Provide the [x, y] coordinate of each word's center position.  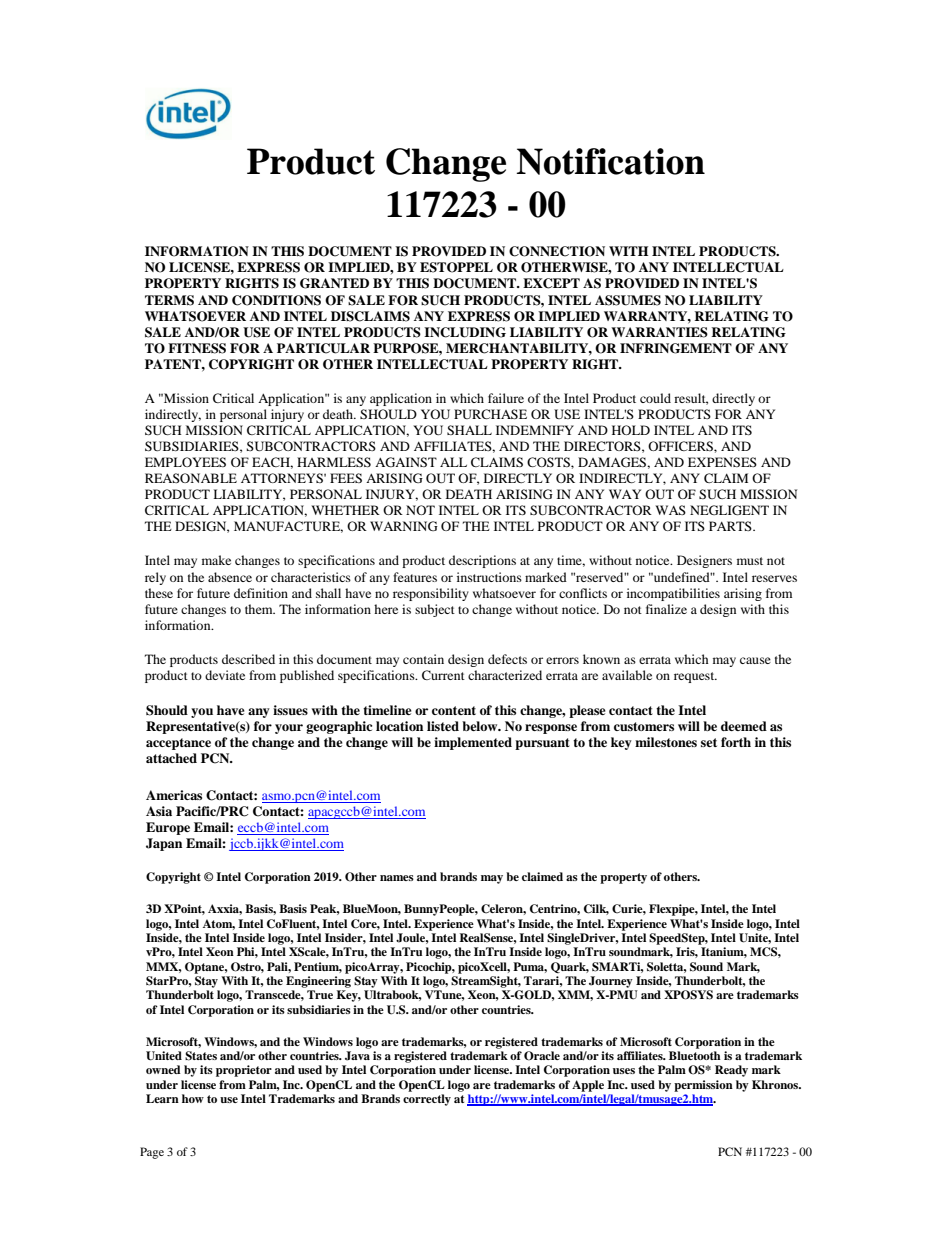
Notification [610, 161]
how [193, 1098]
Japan [164, 844]
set [709, 742]
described [248, 659]
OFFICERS [681, 446]
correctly [427, 1100]
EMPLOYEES [185, 462]
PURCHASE [490, 414]
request [695, 677]
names [397, 878]
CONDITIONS [276, 300]
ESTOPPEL [456, 267]
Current [443, 675]
